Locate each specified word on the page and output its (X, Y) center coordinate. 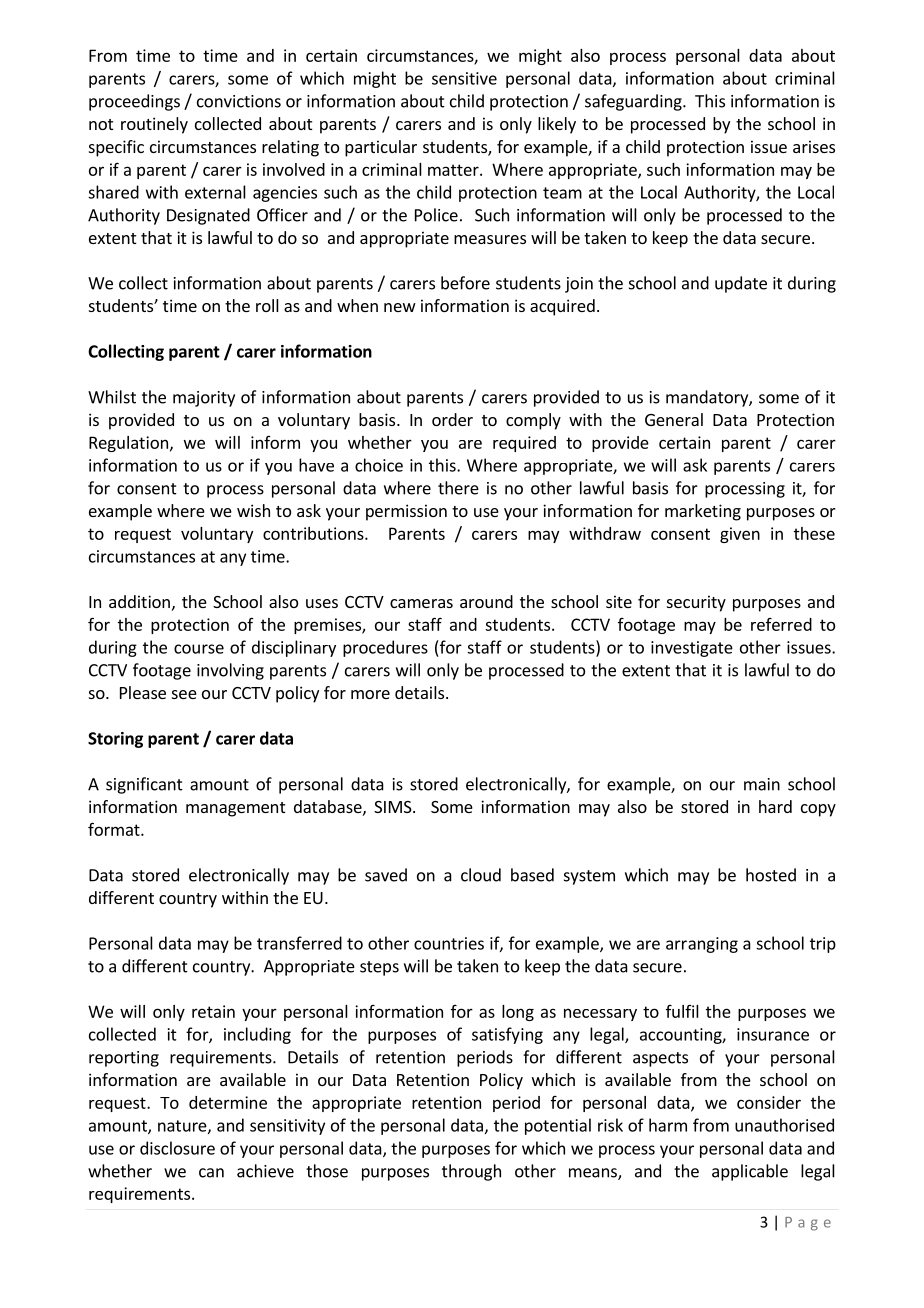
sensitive (464, 78)
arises (814, 146)
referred (781, 624)
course (199, 649)
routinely (154, 125)
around (486, 601)
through (471, 1172)
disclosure (177, 1148)
